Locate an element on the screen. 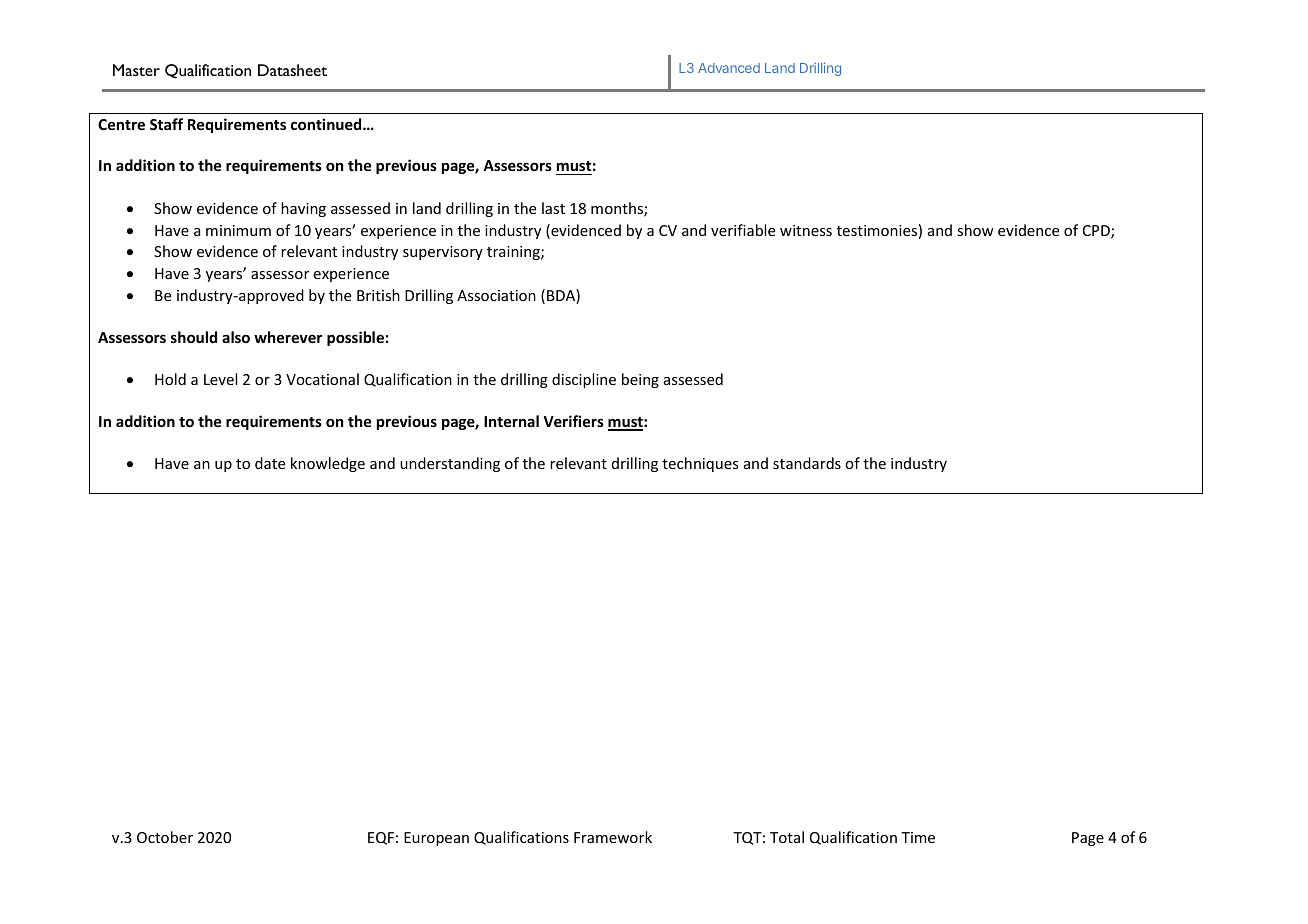 This screenshot has height=924, width=1308. CPD is located at coordinates (1097, 232).
